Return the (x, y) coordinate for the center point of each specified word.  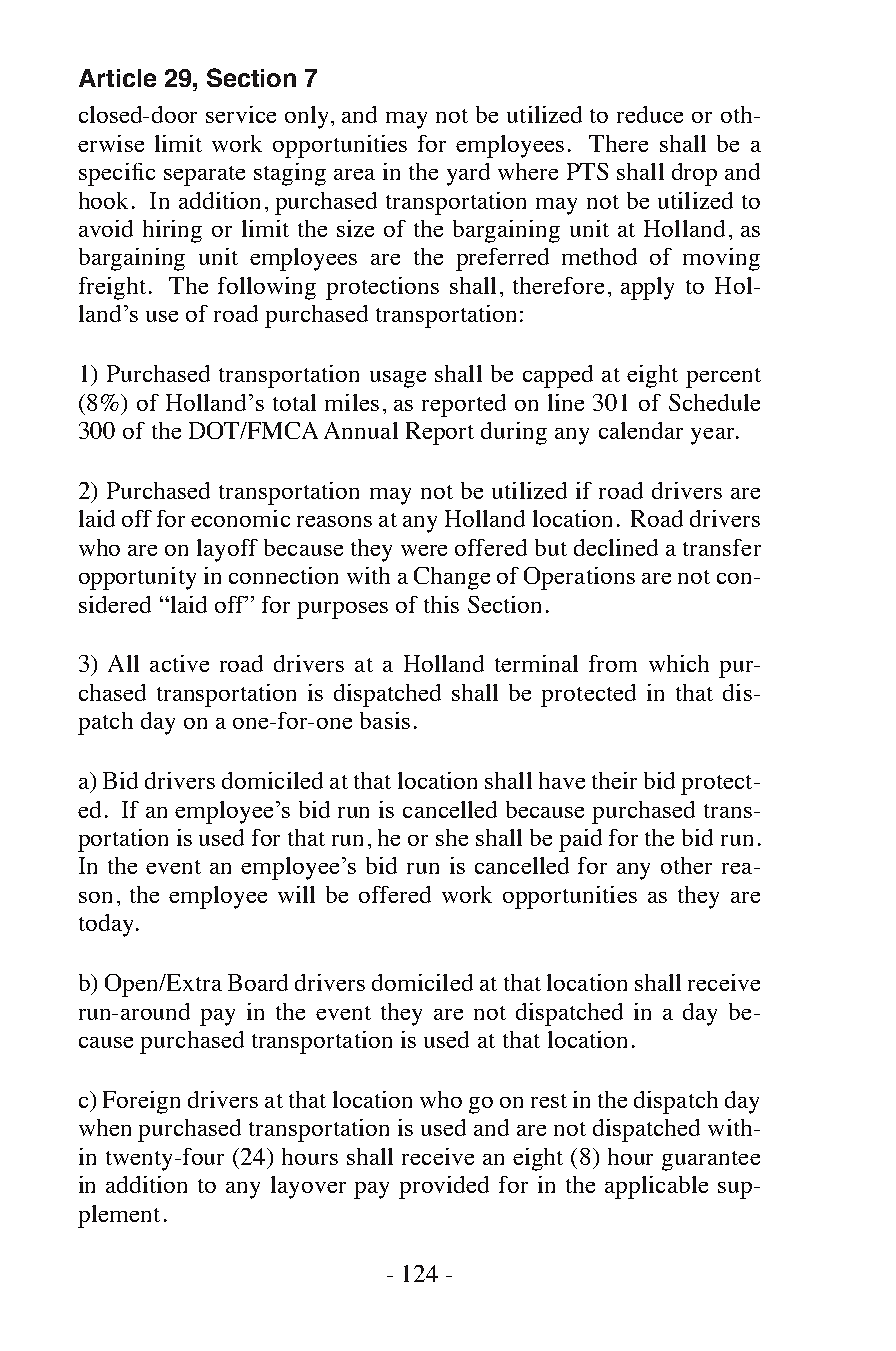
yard (468, 174)
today (108, 925)
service (241, 114)
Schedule (714, 402)
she (452, 837)
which (679, 663)
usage (398, 379)
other (686, 865)
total (294, 402)
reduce (650, 114)
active (179, 663)
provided (444, 1187)
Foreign (141, 1102)
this (441, 604)
